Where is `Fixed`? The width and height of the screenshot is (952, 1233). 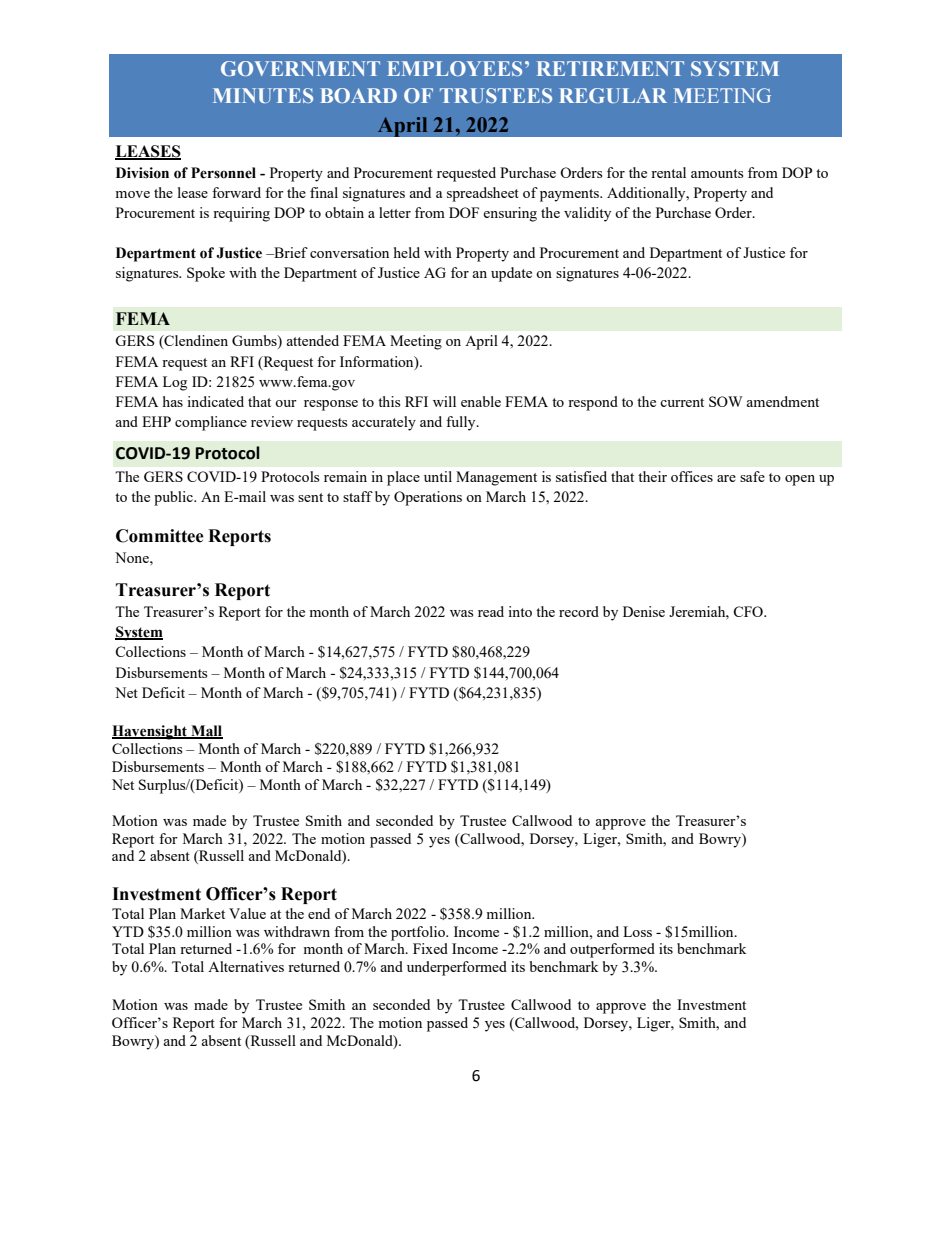
Fixed is located at coordinates (430, 948).
